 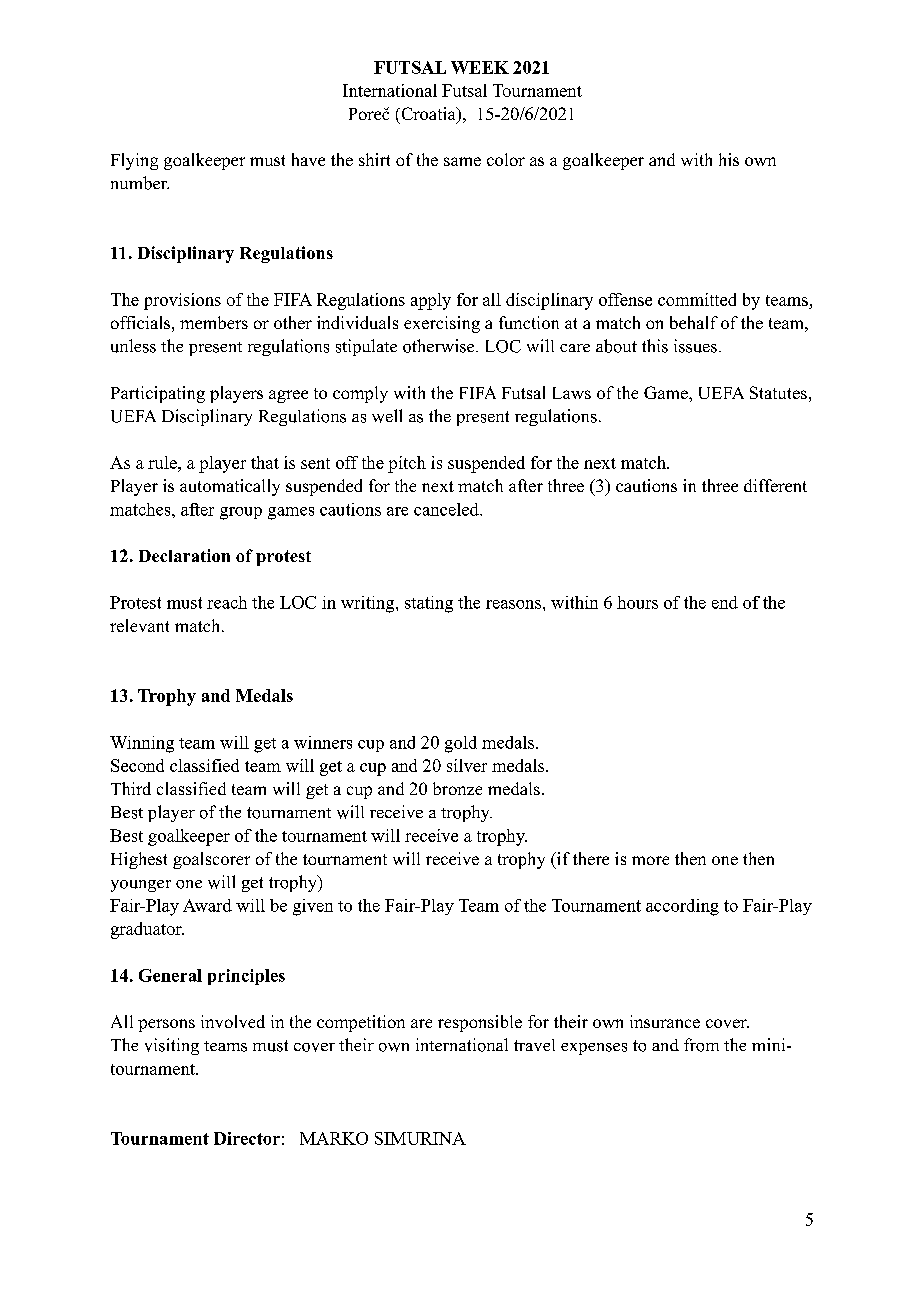 What do you see at coordinates (134, 161) in the document?
I see `Flying` at bounding box center [134, 161].
